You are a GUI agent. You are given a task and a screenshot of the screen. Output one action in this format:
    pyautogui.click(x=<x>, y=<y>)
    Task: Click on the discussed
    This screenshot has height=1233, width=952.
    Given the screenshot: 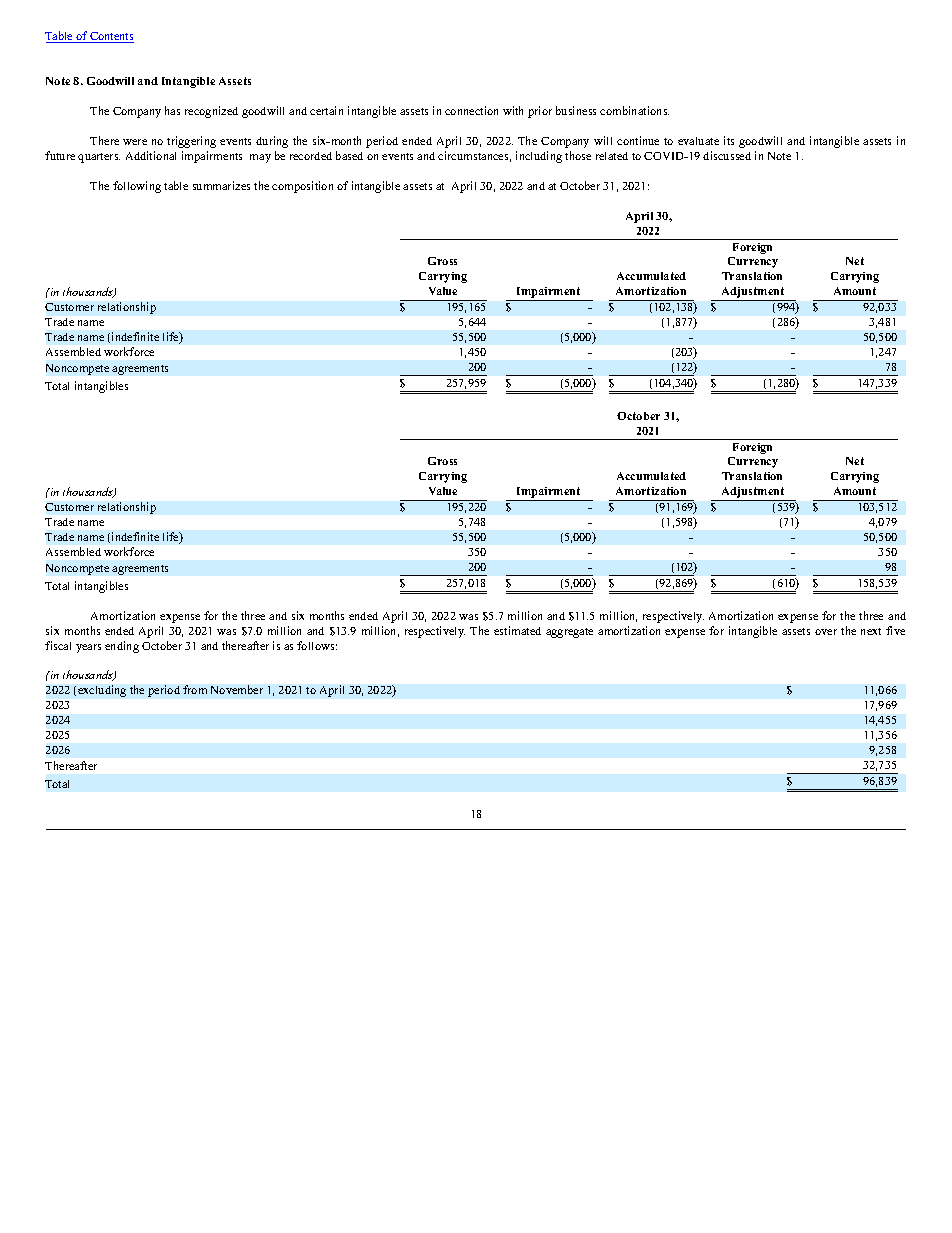 What is the action you would take?
    pyautogui.click(x=727, y=155)
